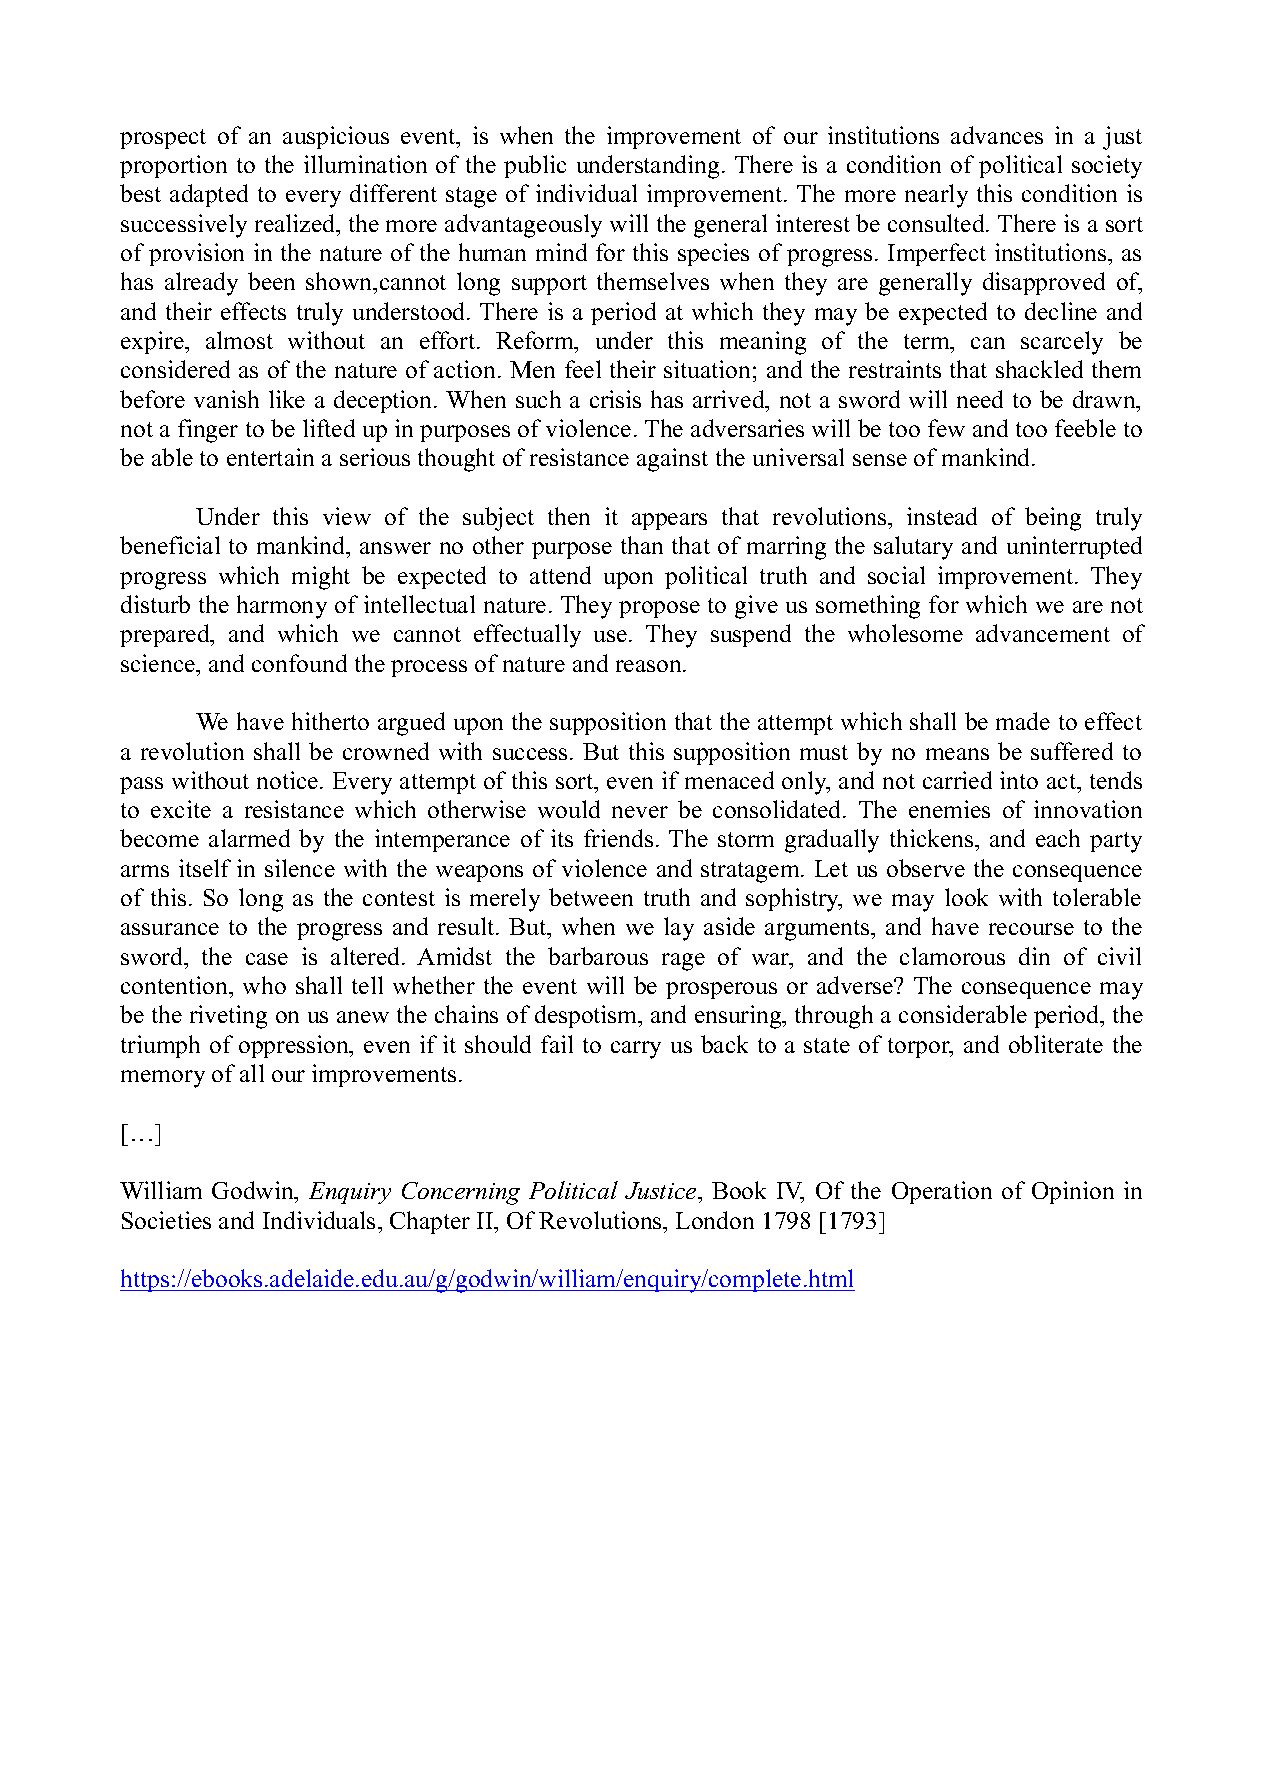  I want to click on public, so click(535, 166).
